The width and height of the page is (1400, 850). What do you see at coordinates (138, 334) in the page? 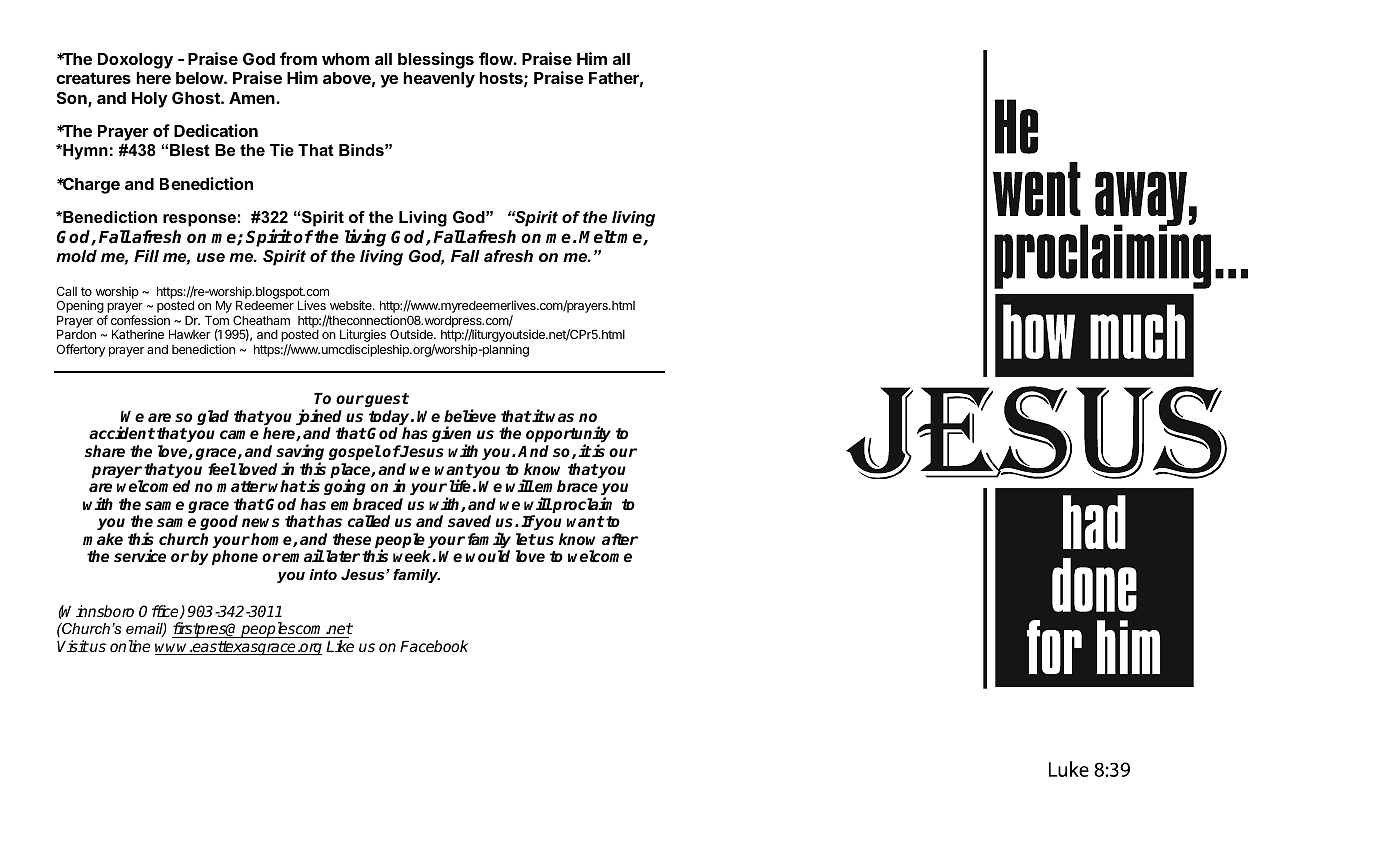
I see `Katherine` at bounding box center [138, 334].
